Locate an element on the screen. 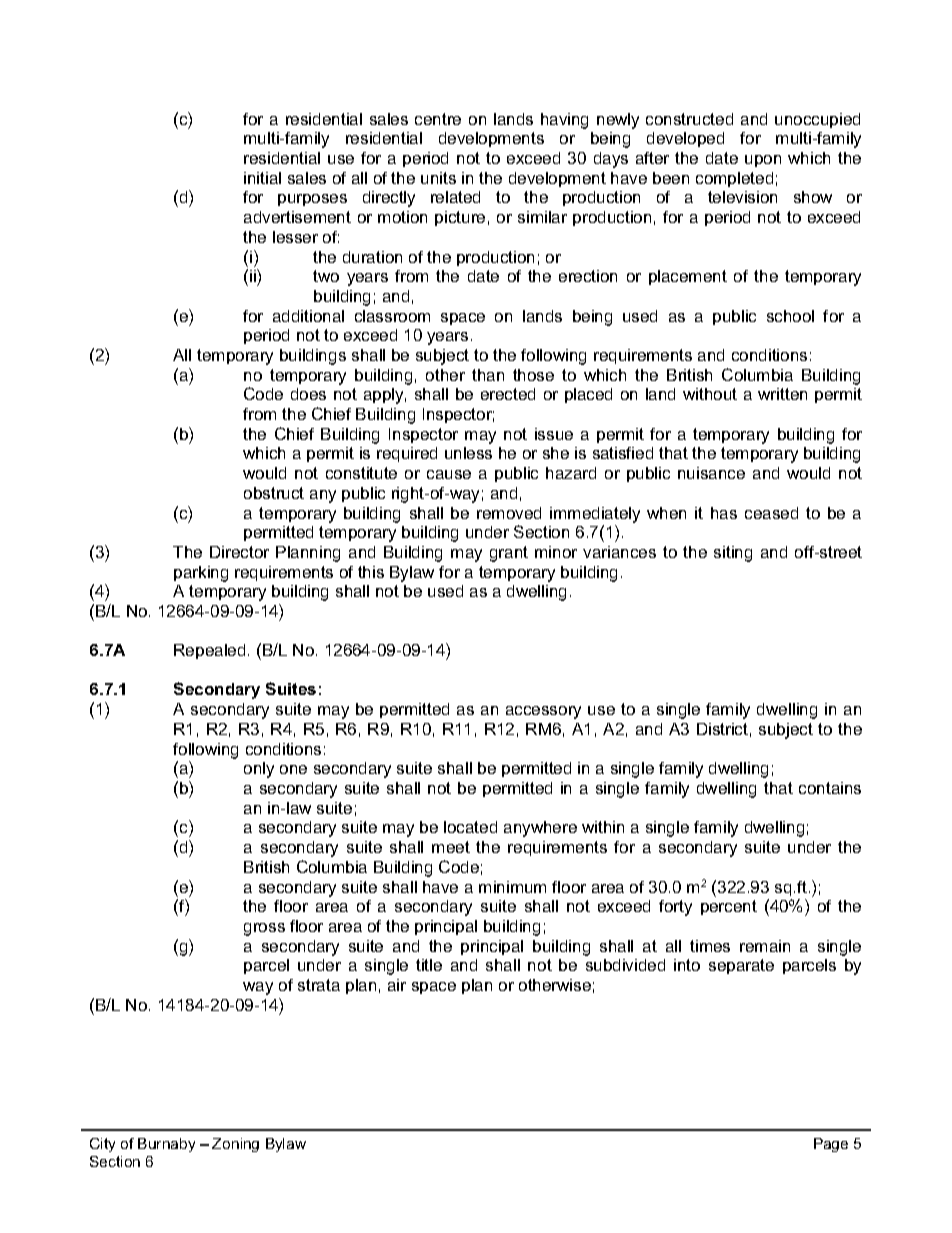 This screenshot has width=952, height=1233. than is located at coordinates (488, 375).
